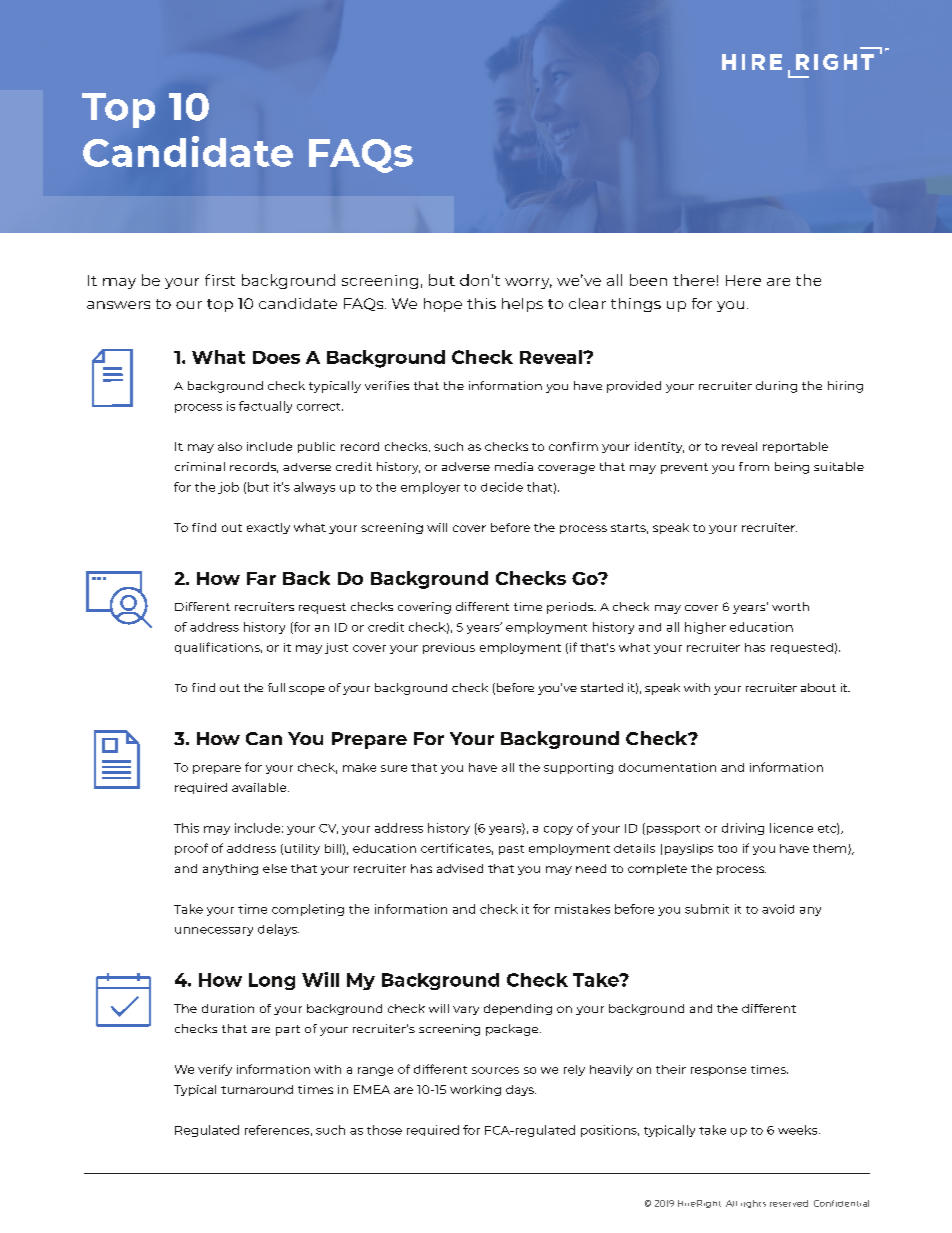  I want to click on been, so click(648, 280).
